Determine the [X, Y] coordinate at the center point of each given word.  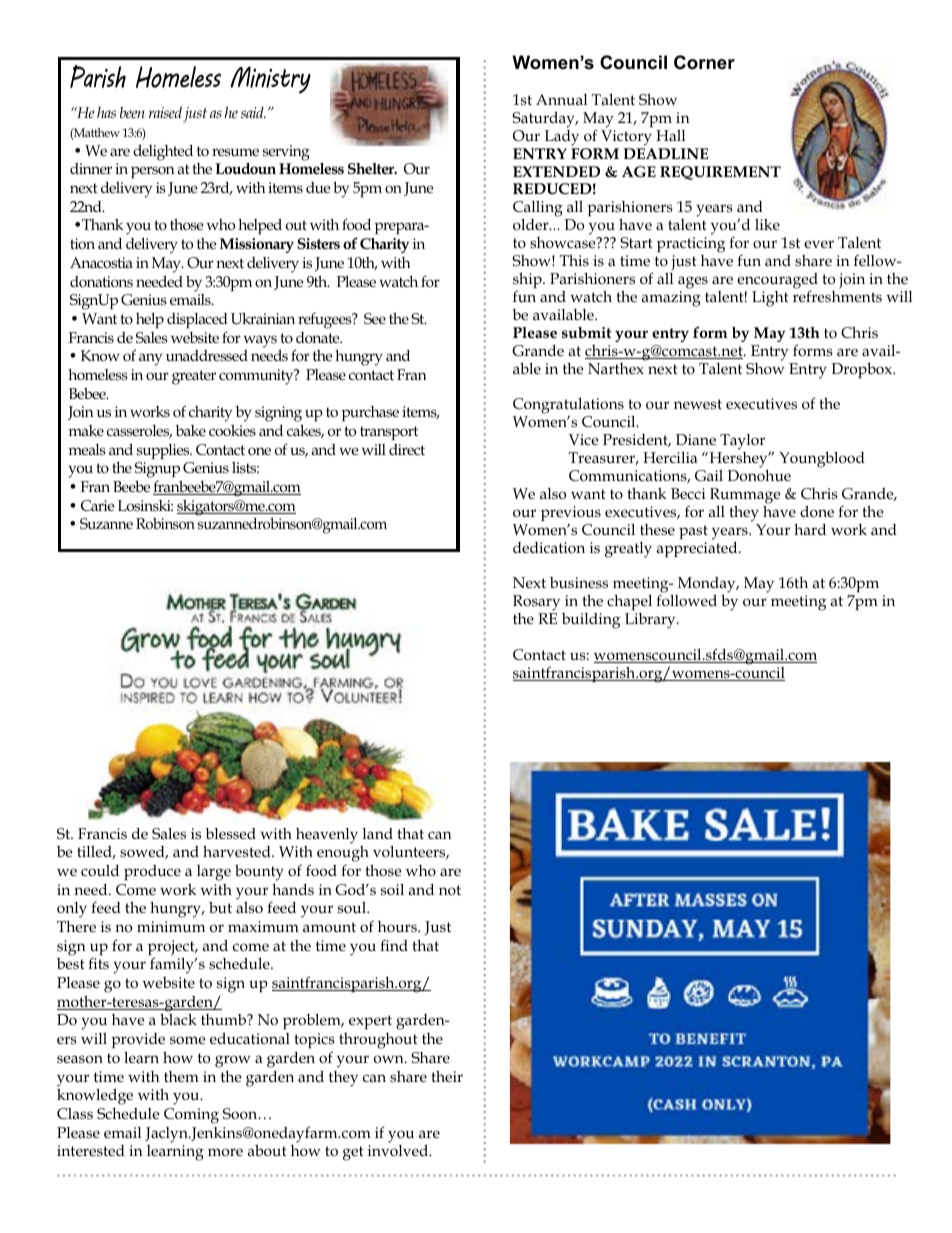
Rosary [538, 604]
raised [165, 112]
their [447, 1076]
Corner [704, 62]
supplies [164, 451]
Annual [561, 100]
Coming [191, 1116]
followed [686, 600]
